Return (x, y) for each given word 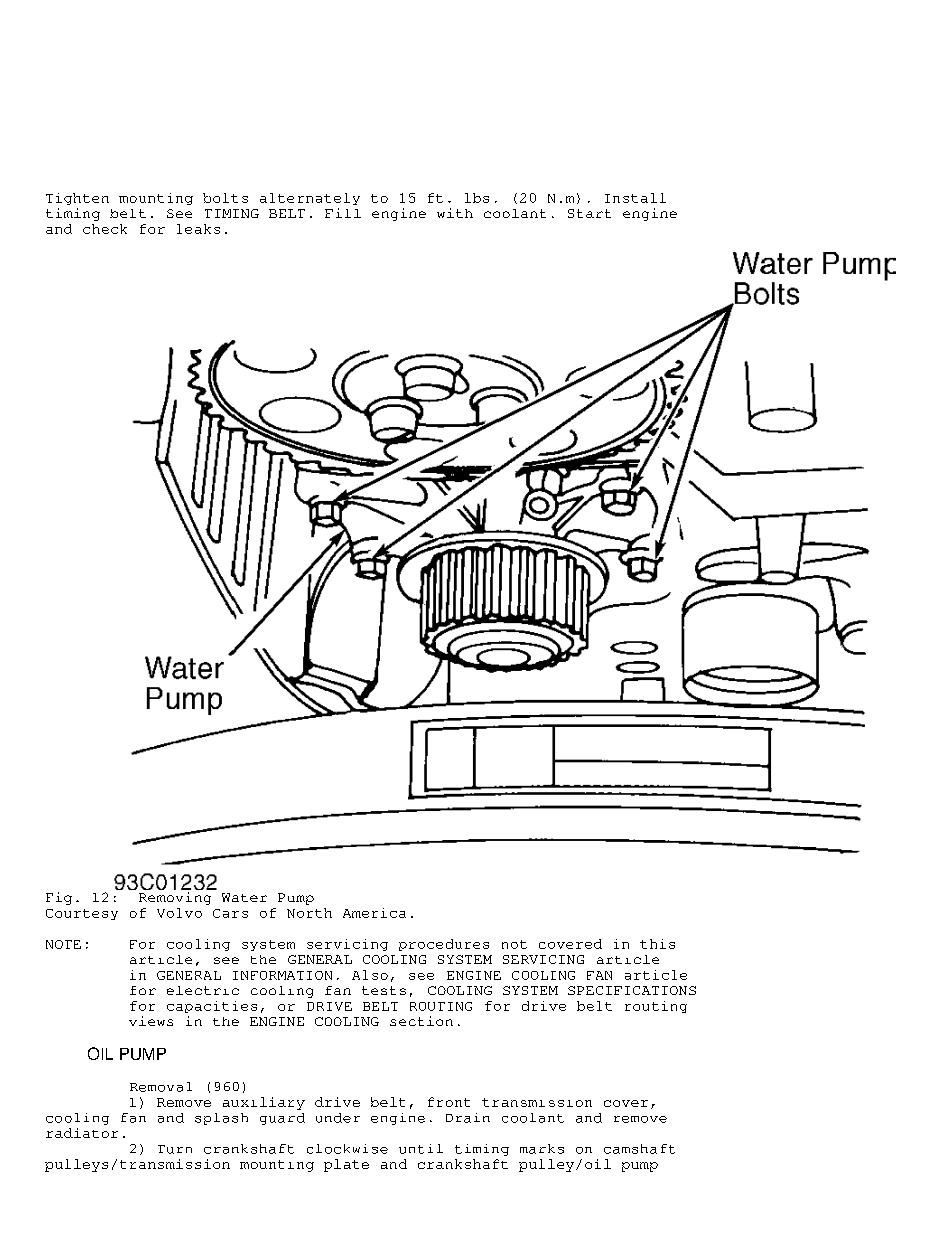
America (374, 913)
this (657, 944)
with (455, 213)
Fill (343, 213)
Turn (175, 1149)
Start (589, 213)
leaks (198, 229)
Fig (59, 898)
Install (635, 198)
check (105, 229)
